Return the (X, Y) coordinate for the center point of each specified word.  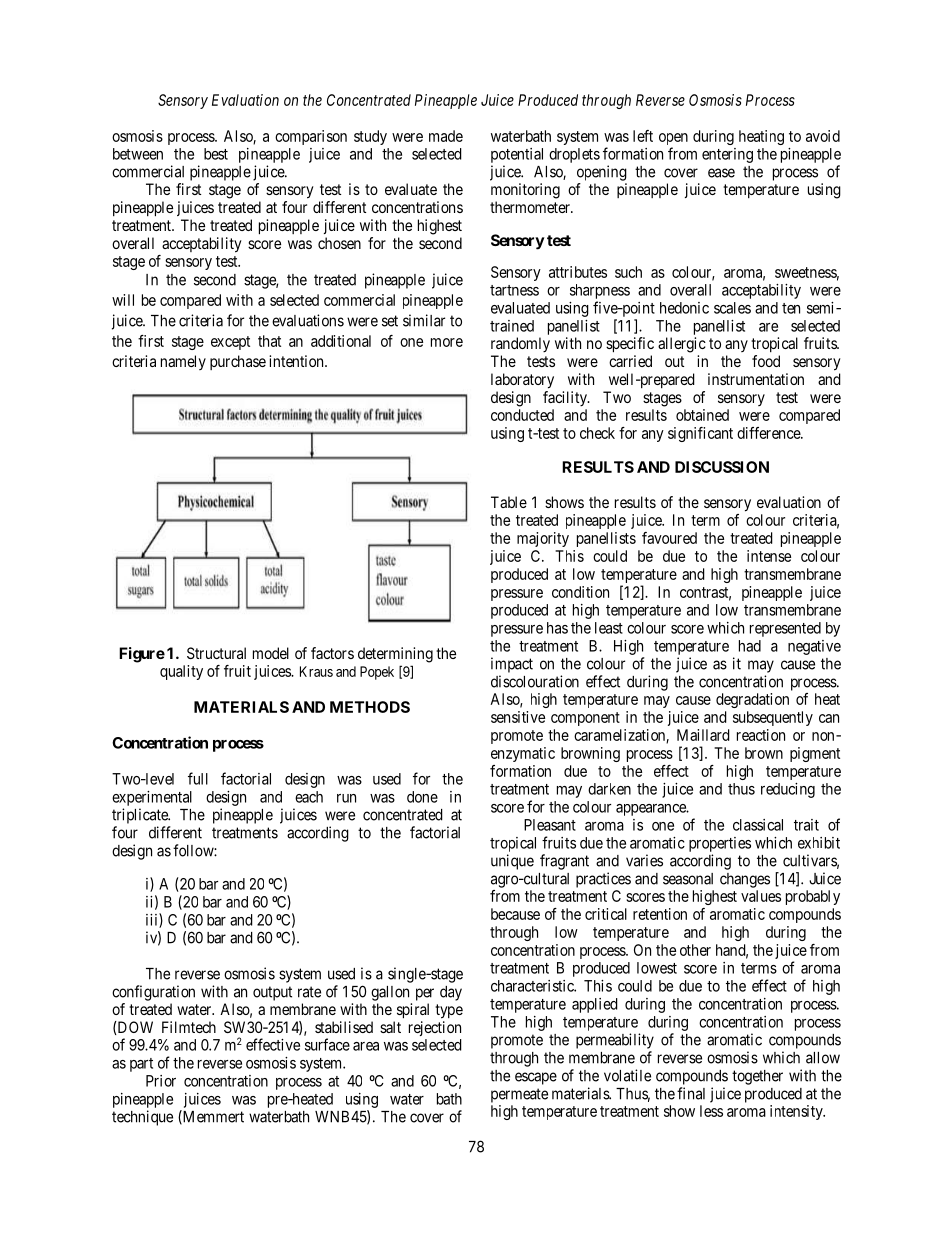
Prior (161, 1081)
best (216, 154)
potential (517, 155)
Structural (216, 653)
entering (727, 155)
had (750, 646)
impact (512, 665)
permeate (519, 1095)
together (757, 1077)
